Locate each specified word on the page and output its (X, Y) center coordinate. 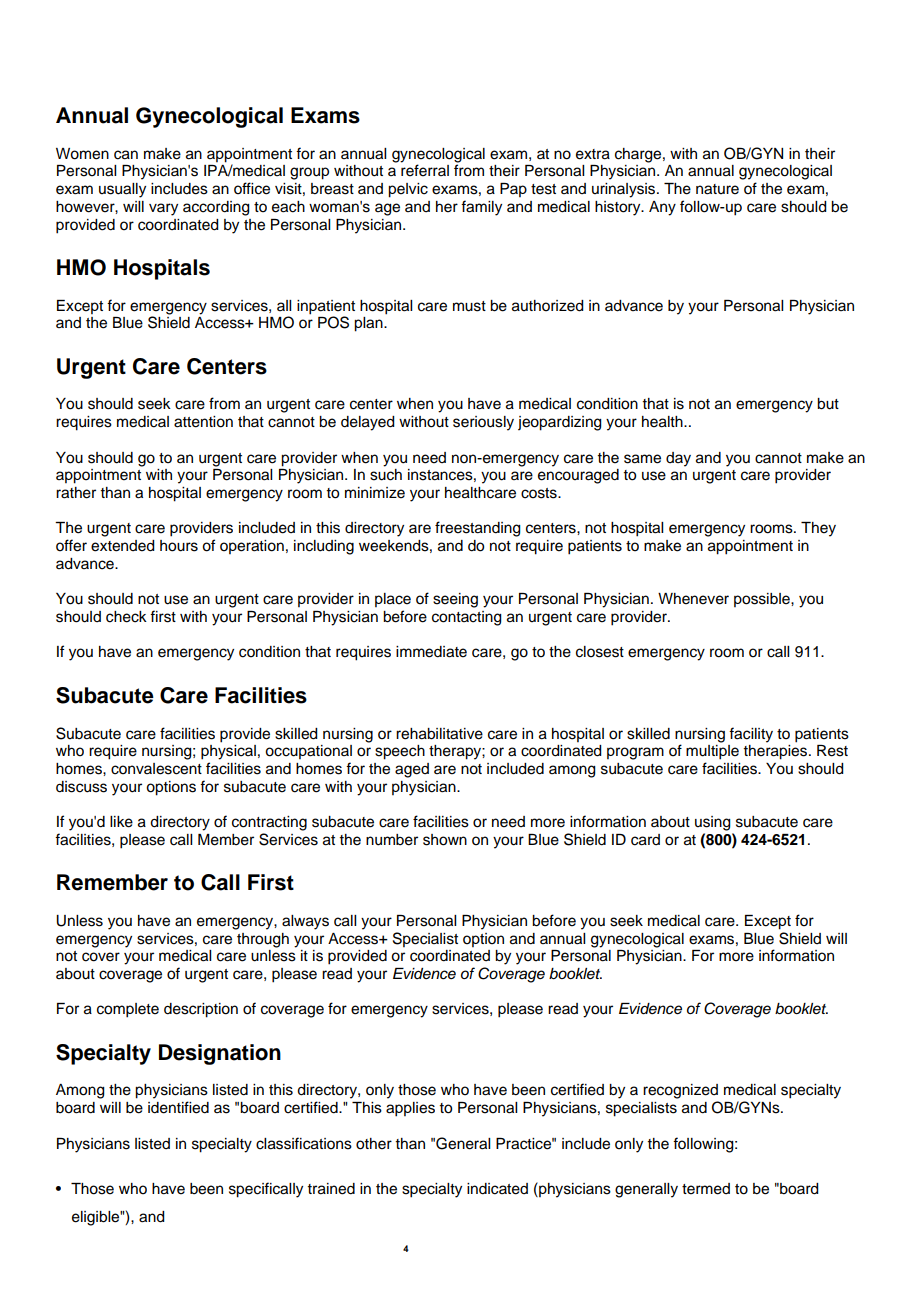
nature (717, 189)
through (263, 940)
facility (751, 735)
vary (163, 209)
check (126, 617)
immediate (431, 652)
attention (203, 422)
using (713, 823)
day (678, 459)
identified (178, 1107)
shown (445, 840)
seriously (483, 423)
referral (425, 170)
